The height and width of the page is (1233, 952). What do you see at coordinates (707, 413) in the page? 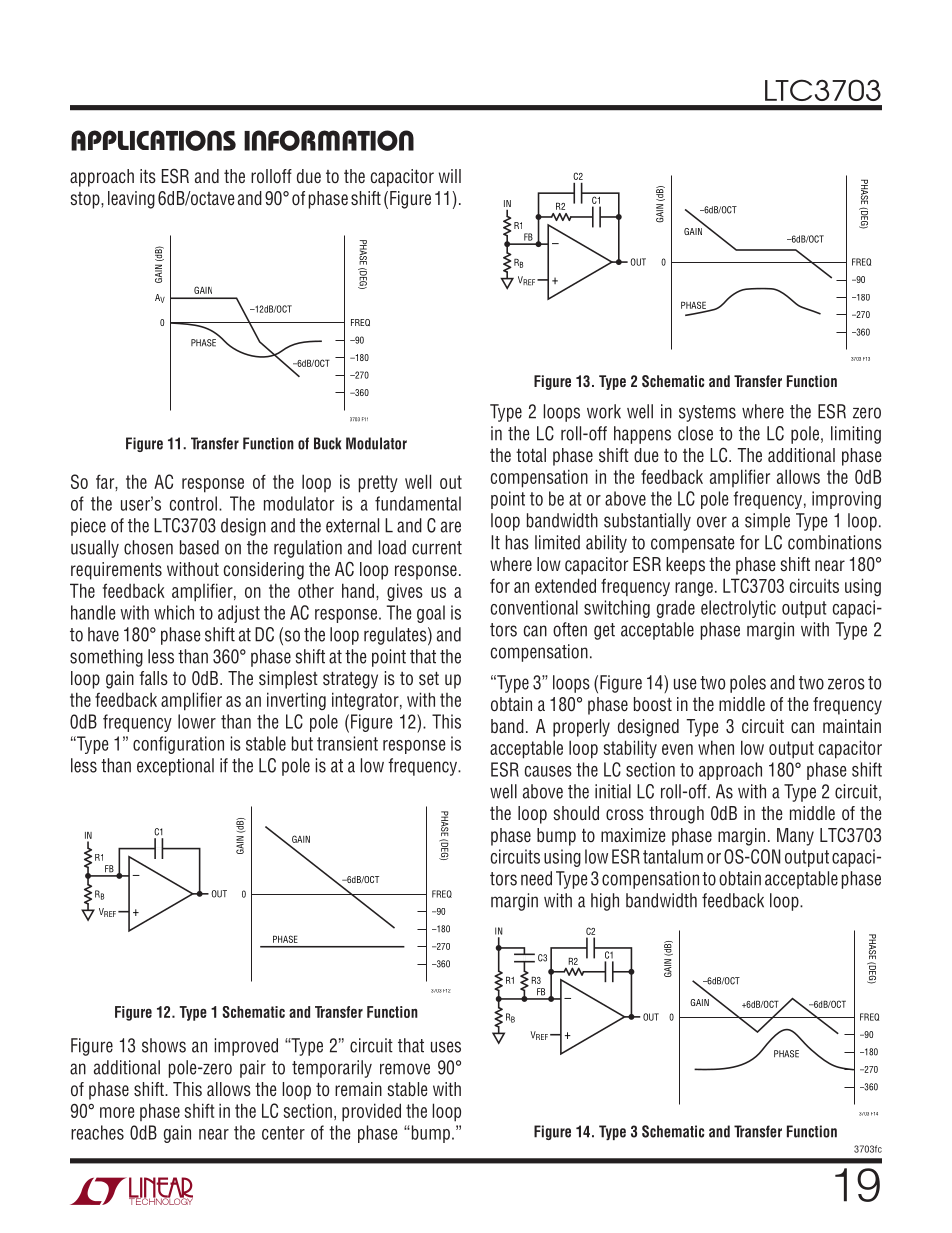
I see `systems` at bounding box center [707, 413].
